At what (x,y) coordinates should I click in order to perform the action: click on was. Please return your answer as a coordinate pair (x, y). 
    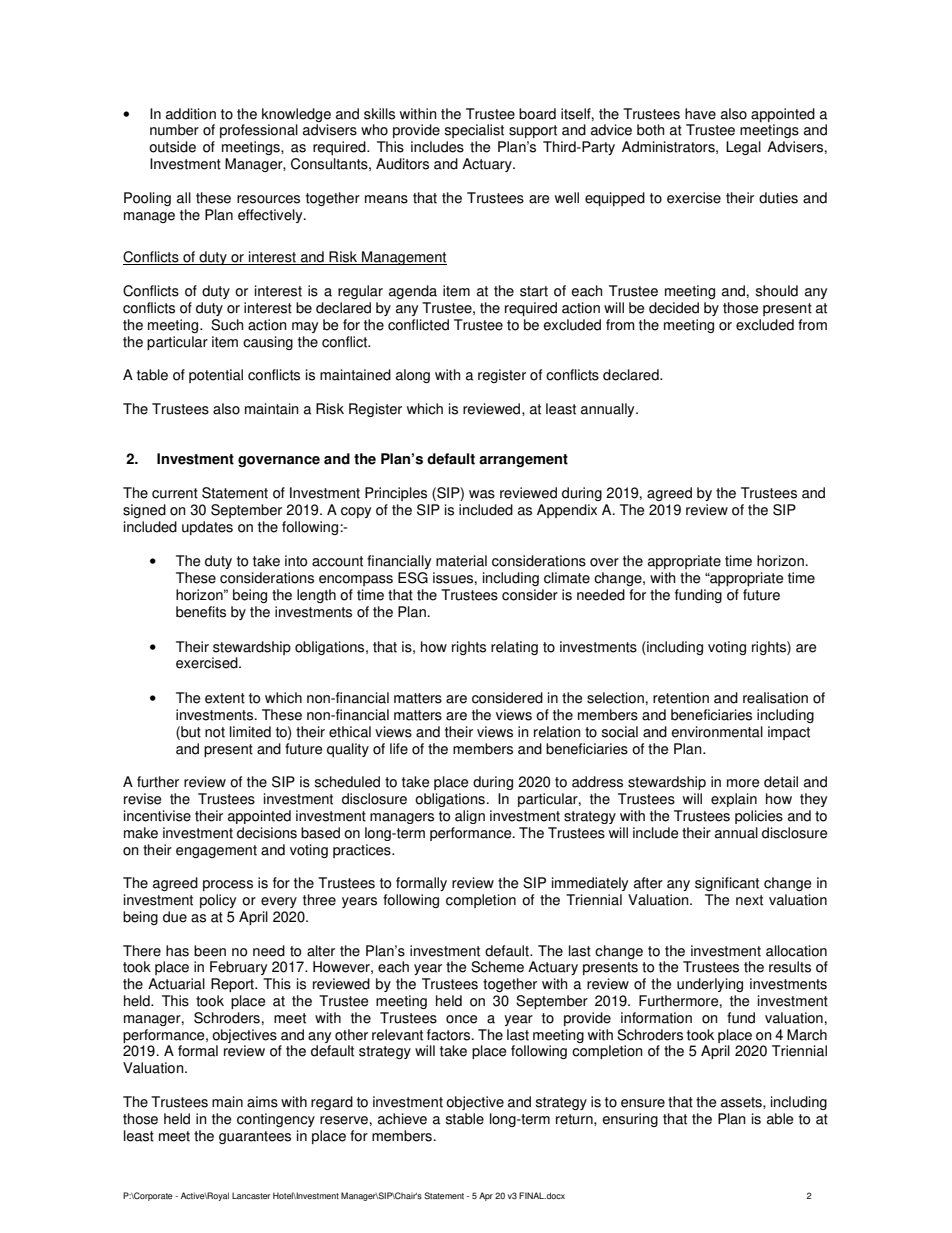
    Looking at the image, I should click on (482, 494).
